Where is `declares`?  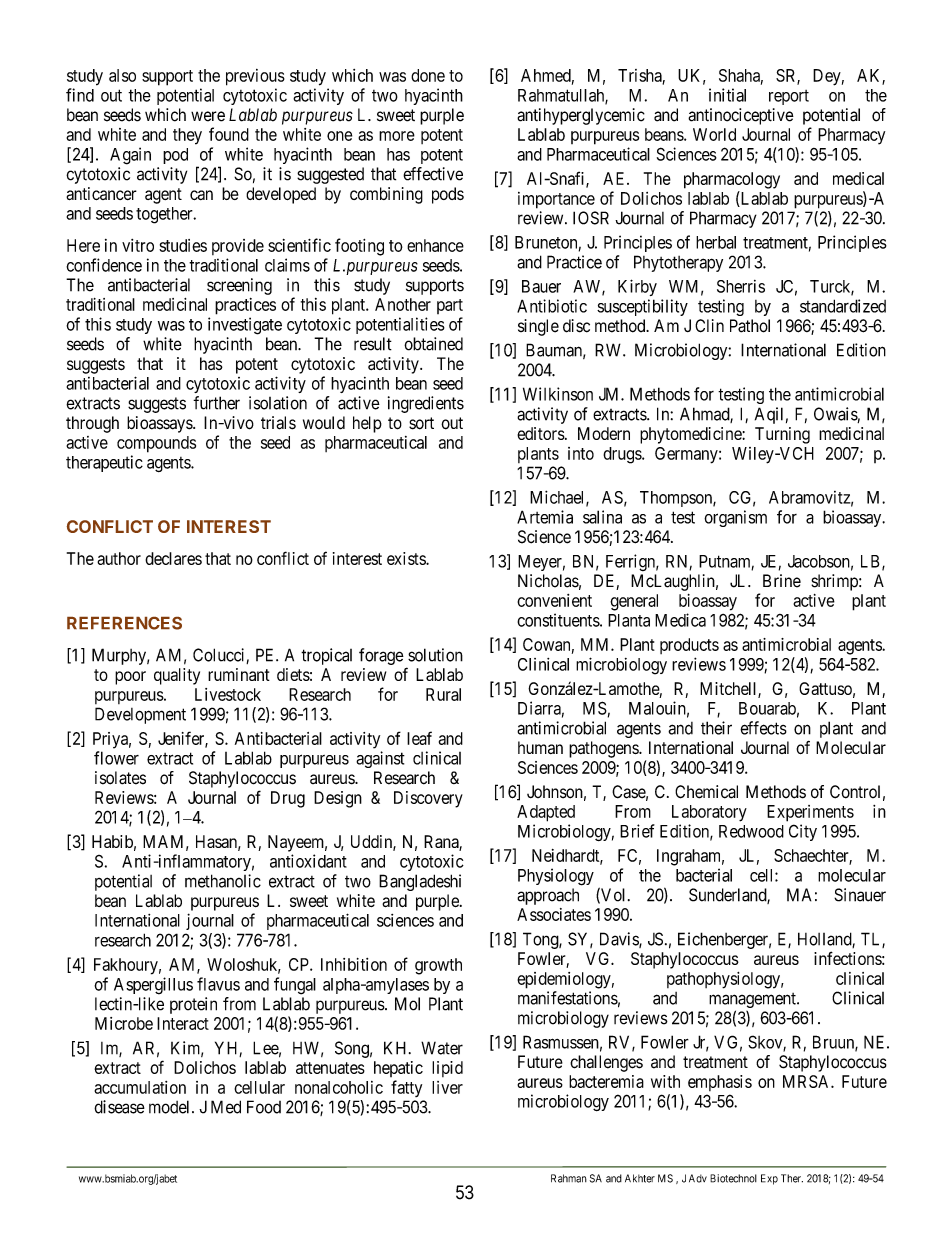
declares is located at coordinates (173, 558).
